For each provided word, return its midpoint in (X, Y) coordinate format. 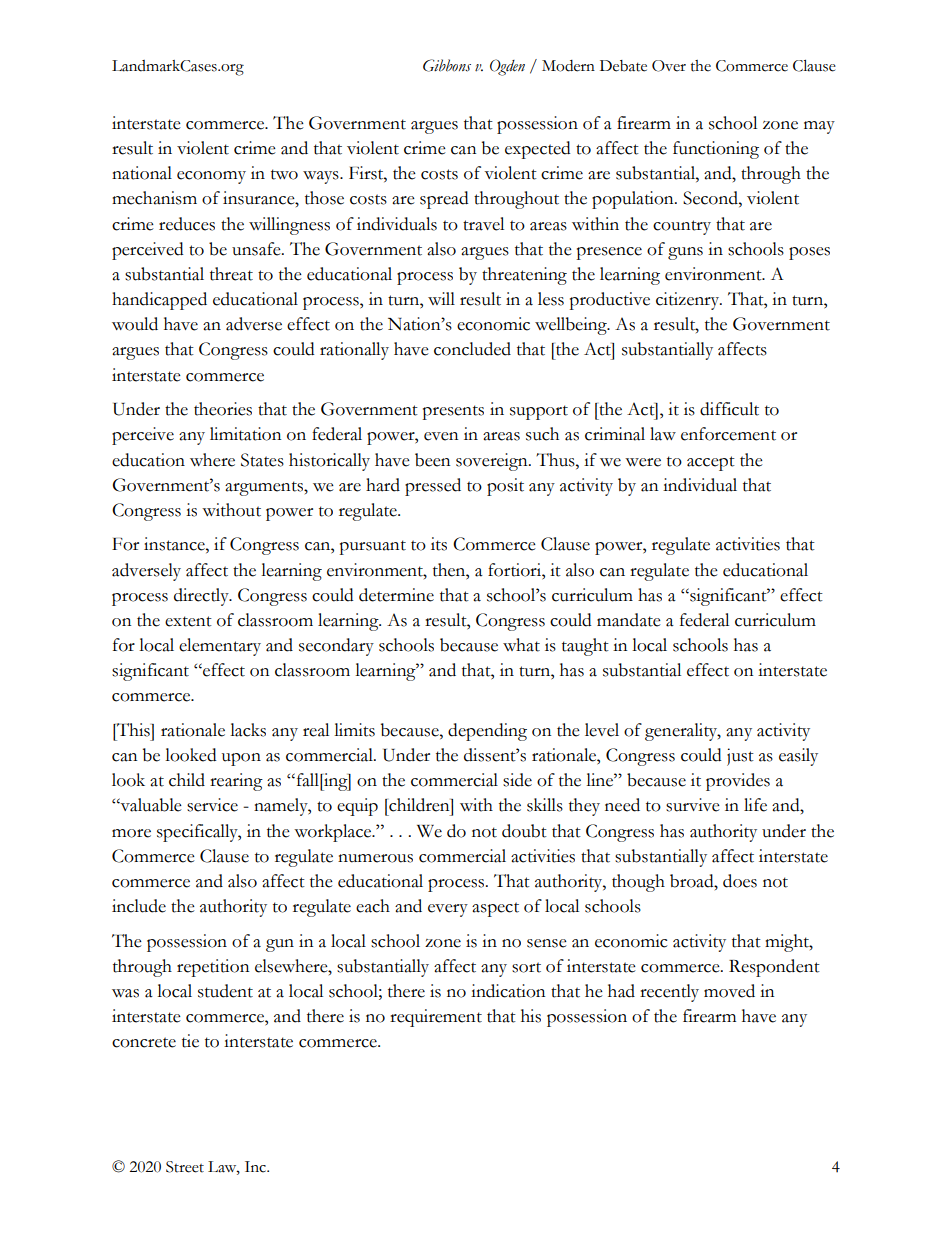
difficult (729, 409)
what (521, 645)
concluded (472, 349)
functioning (716, 150)
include (139, 906)
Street (185, 1167)
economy (211, 177)
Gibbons (447, 65)
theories (223, 409)
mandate (629, 620)
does (740, 881)
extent (188, 621)
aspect (495, 909)
